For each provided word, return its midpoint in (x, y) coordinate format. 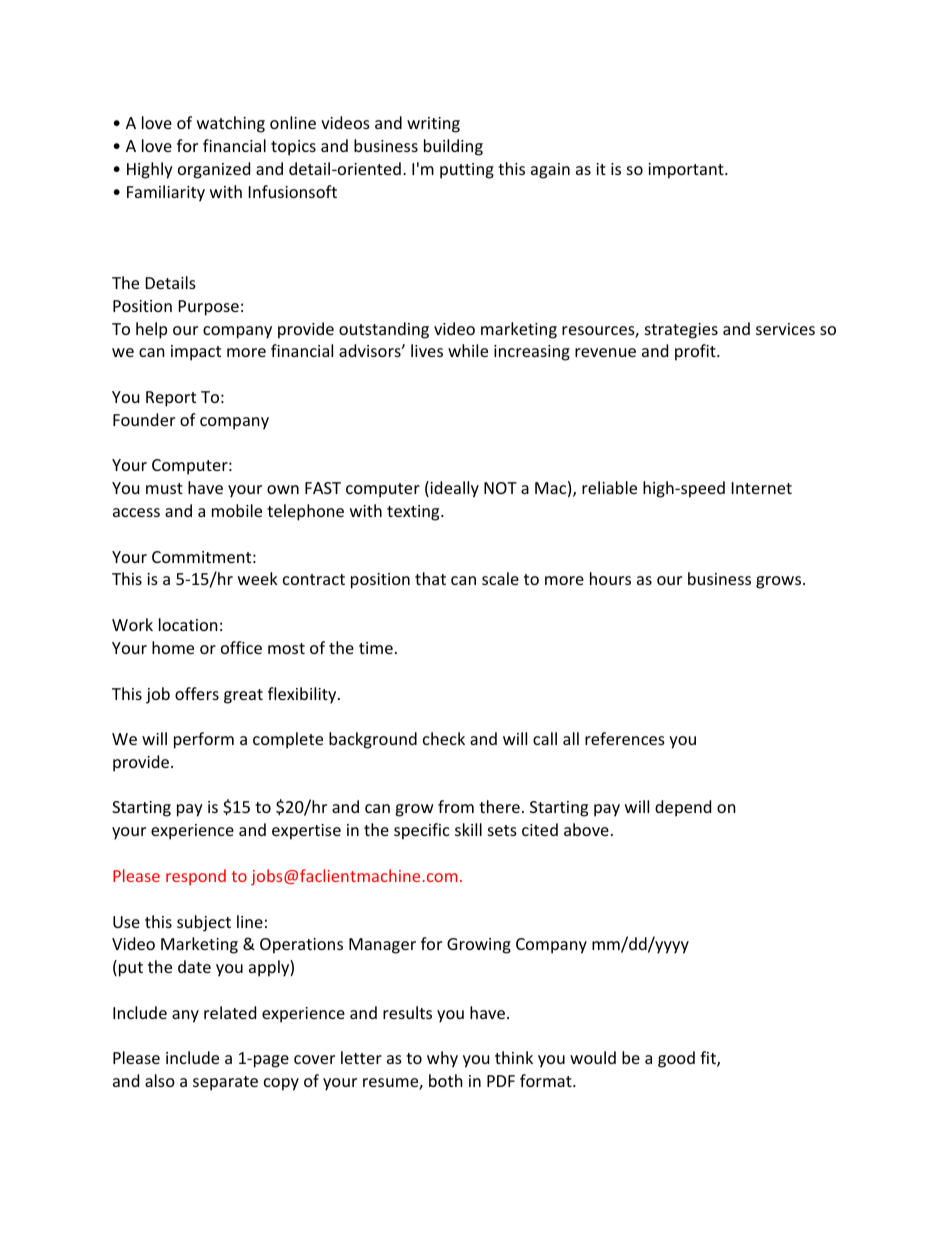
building (453, 147)
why (442, 1059)
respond (196, 877)
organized (214, 170)
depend (683, 808)
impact (196, 353)
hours (610, 578)
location (188, 624)
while (468, 350)
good (676, 1059)
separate (225, 1083)
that (430, 578)
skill (468, 829)
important (687, 171)
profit (696, 352)
